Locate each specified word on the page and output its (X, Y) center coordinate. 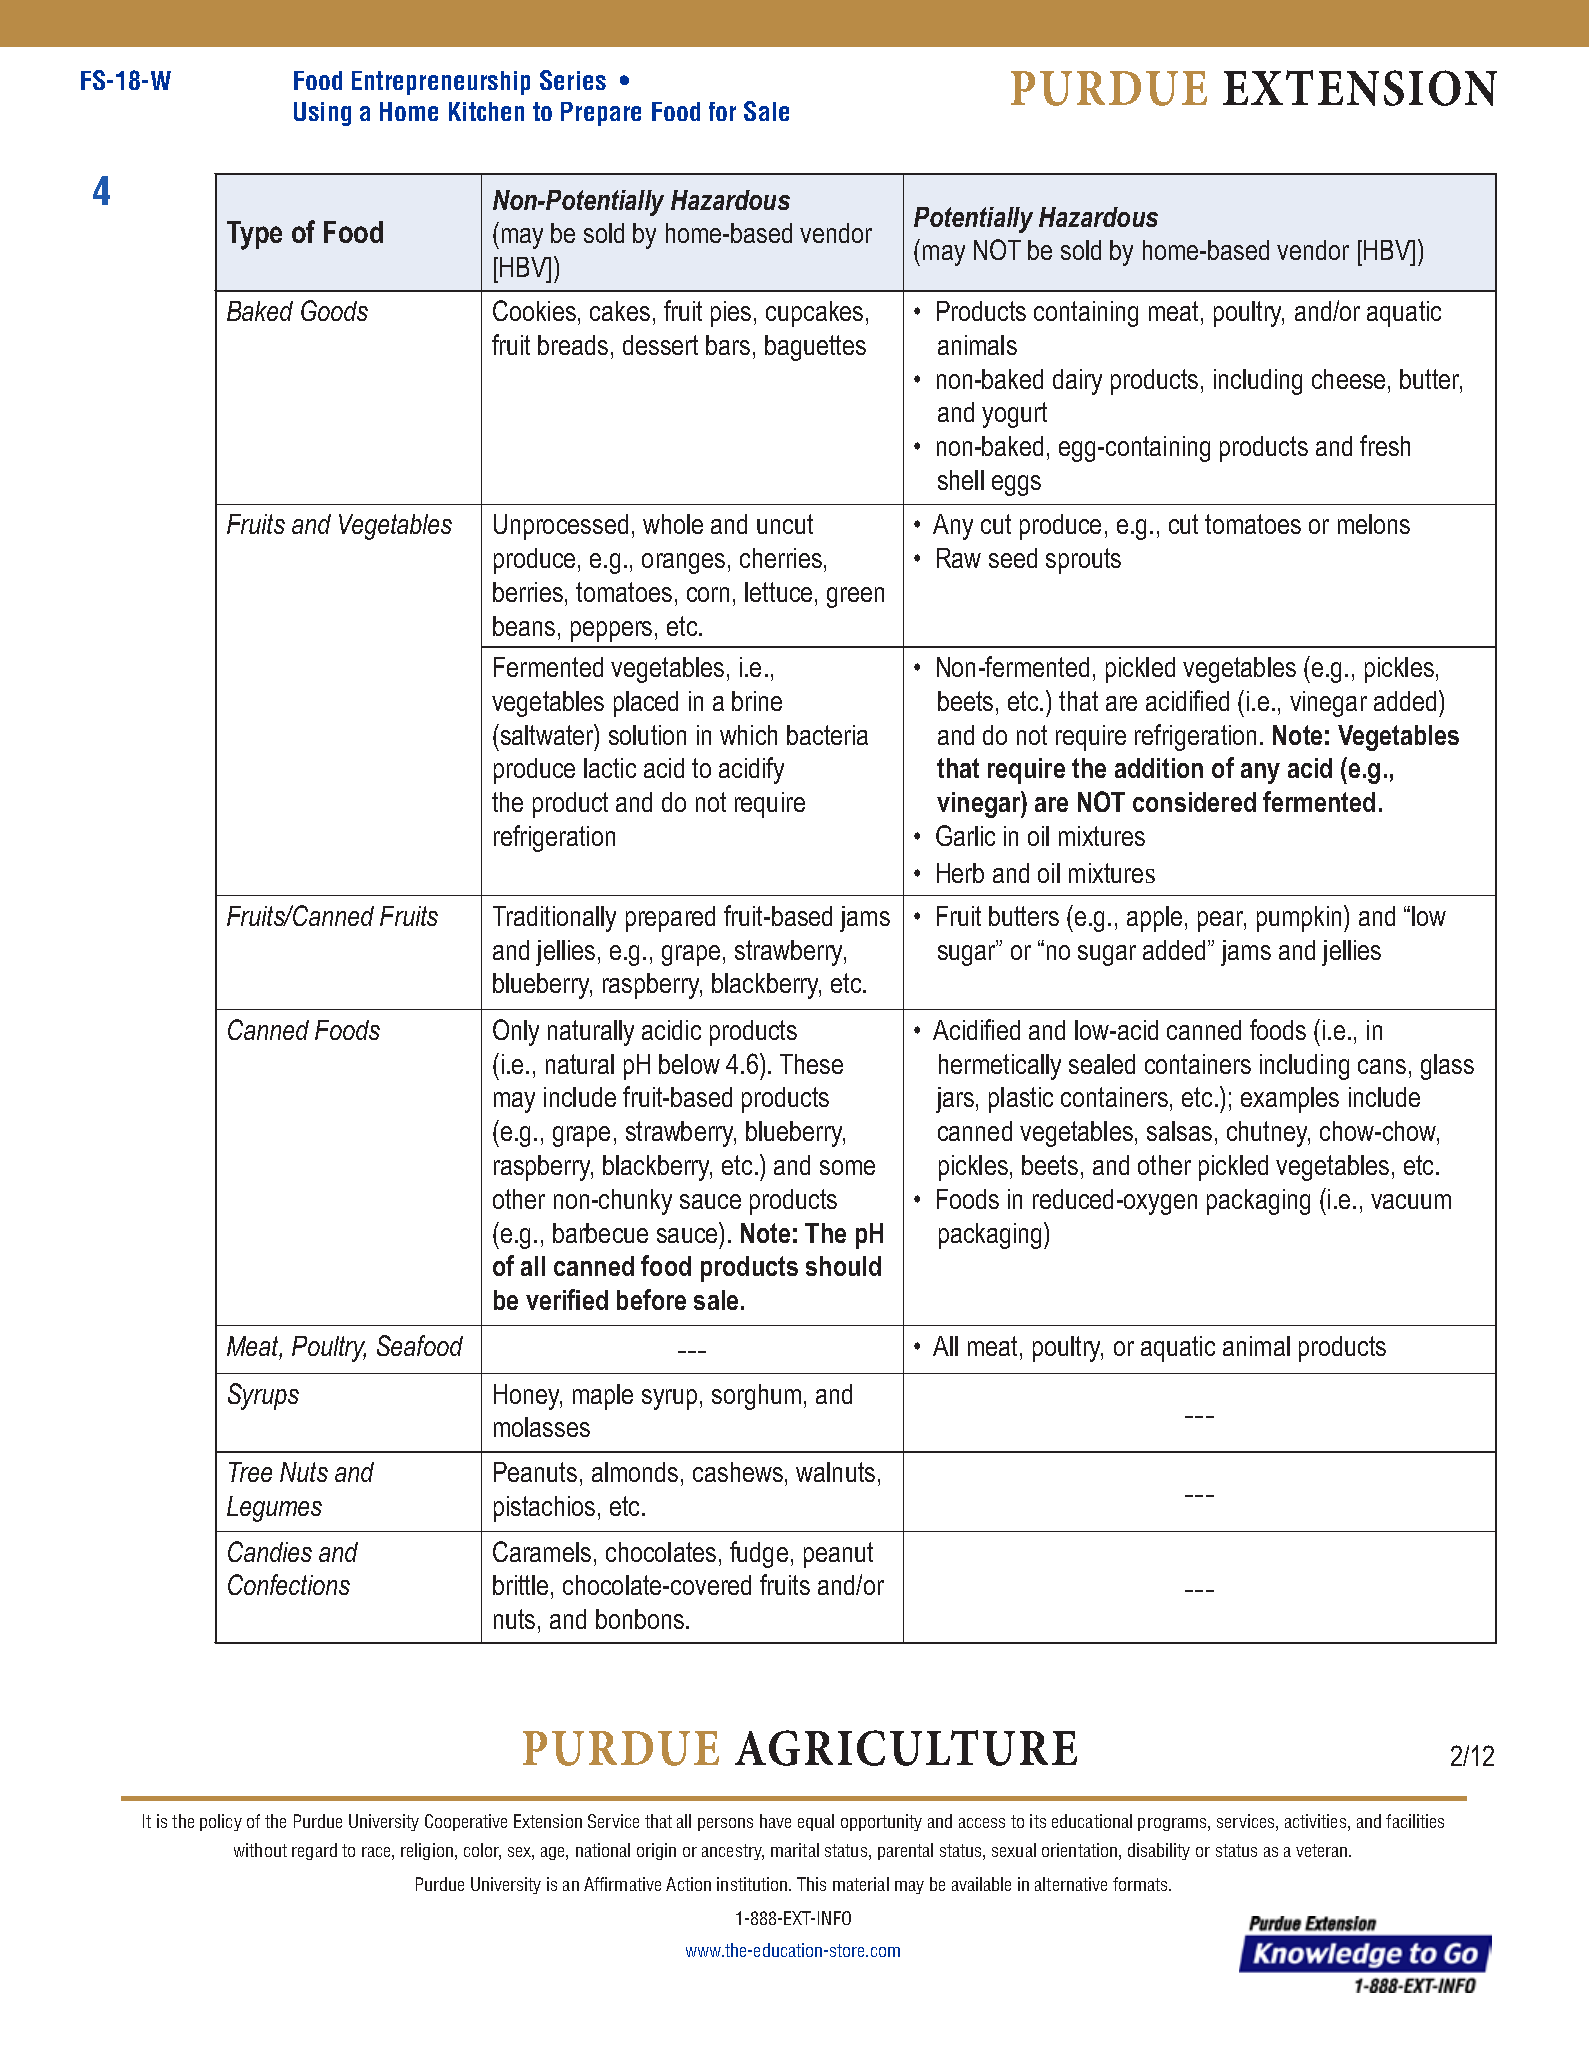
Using (322, 114)
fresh (1385, 445)
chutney (1268, 1134)
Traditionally (554, 919)
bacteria (827, 735)
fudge (759, 1554)
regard (314, 1851)
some (847, 1167)
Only (516, 1032)
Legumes (274, 1509)
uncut (785, 524)
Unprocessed (561, 527)
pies (731, 314)
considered (1194, 802)
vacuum (1411, 1201)
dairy (1077, 382)
